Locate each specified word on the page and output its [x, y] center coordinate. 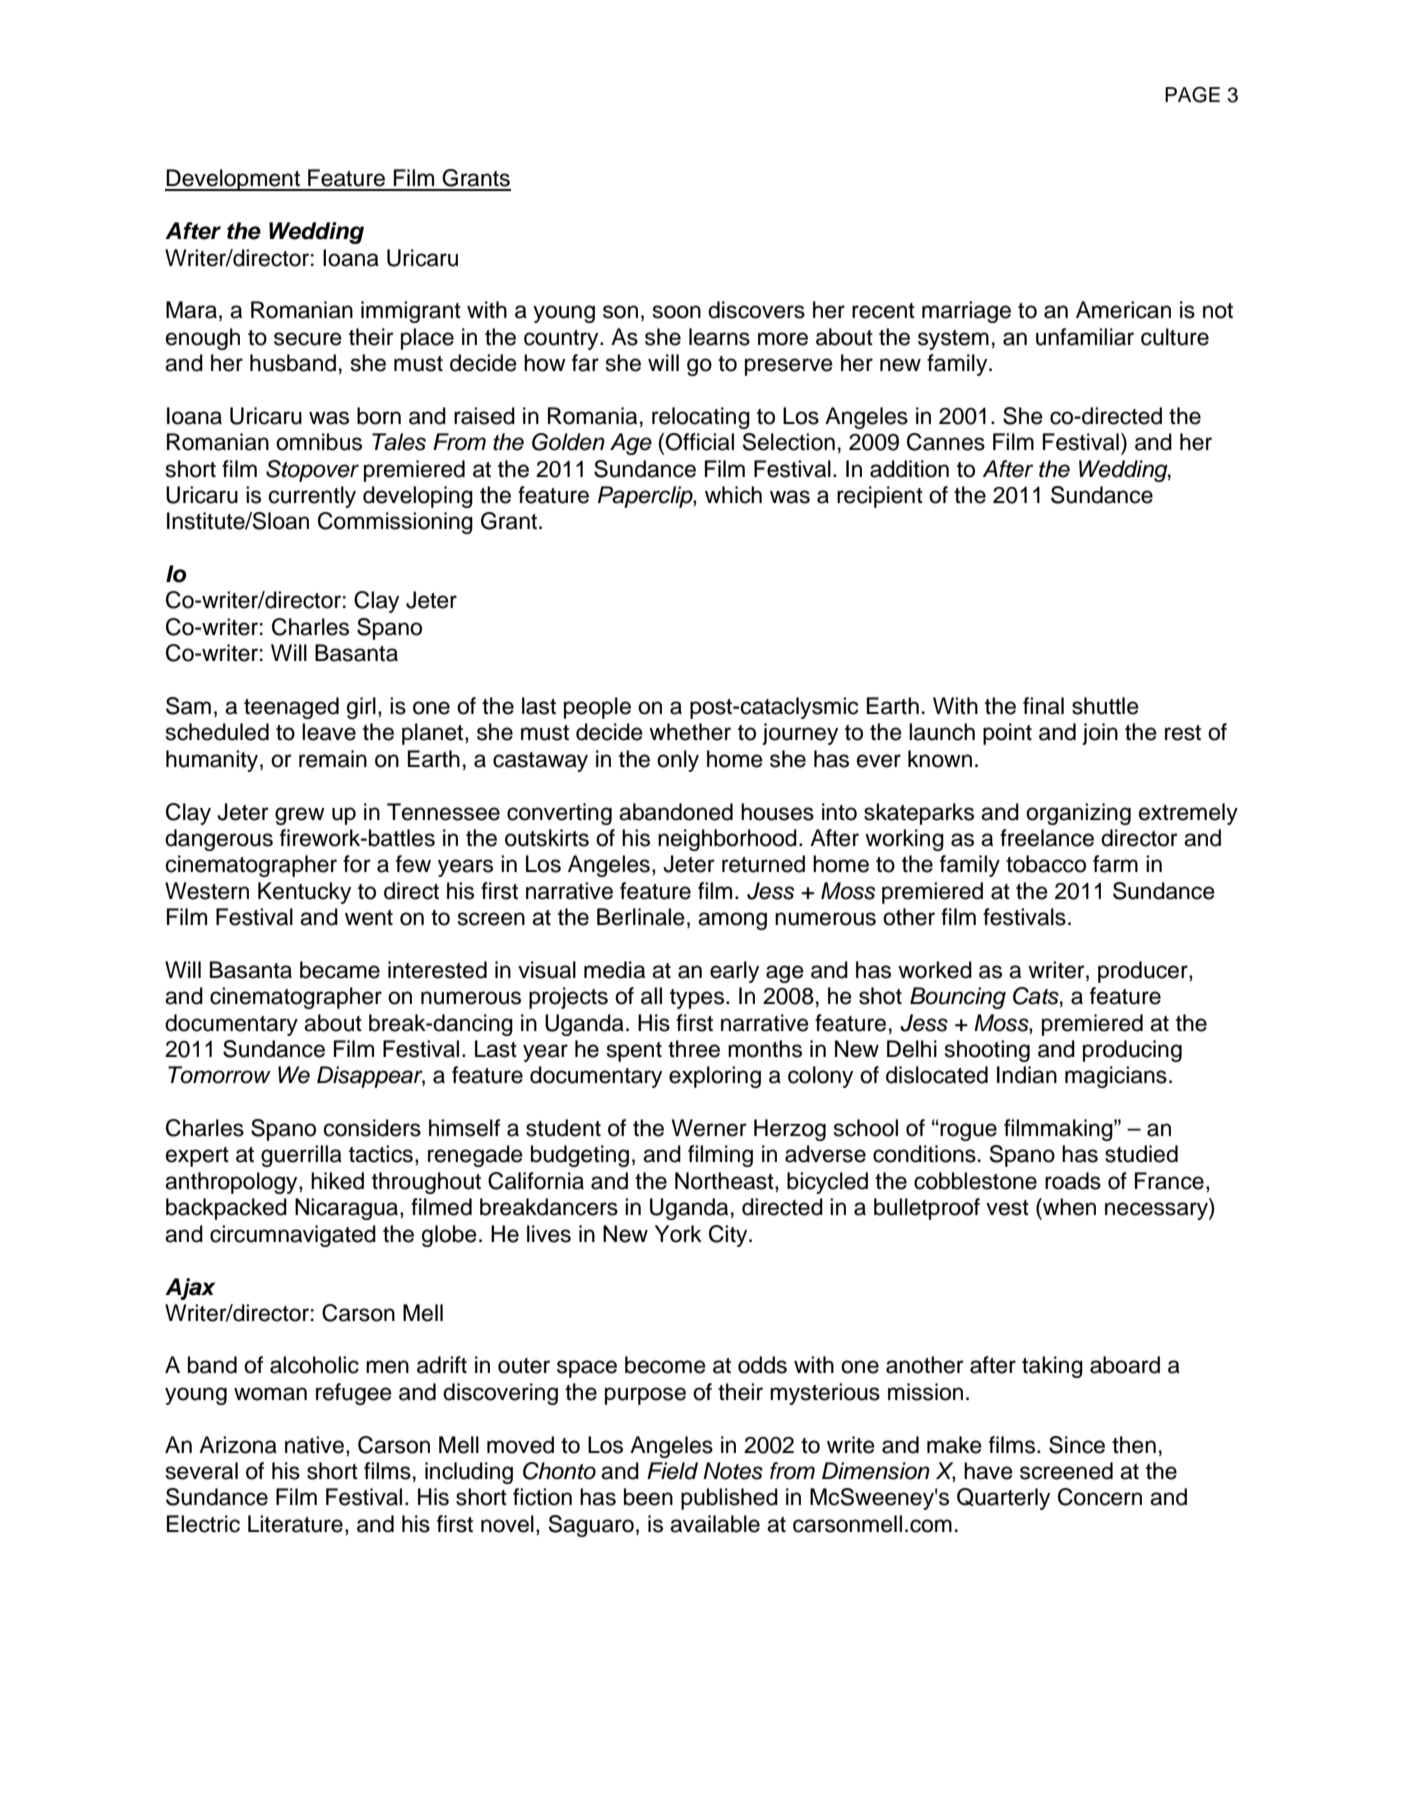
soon [677, 312]
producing [1132, 1051]
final [1043, 706]
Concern [1100, 1497]
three [694, 1049]
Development [233, 180]
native [314, 1445]
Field [672, 1471]
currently [312, 497]
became [340, 970]
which [733, 495]
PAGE [1192, 94]
